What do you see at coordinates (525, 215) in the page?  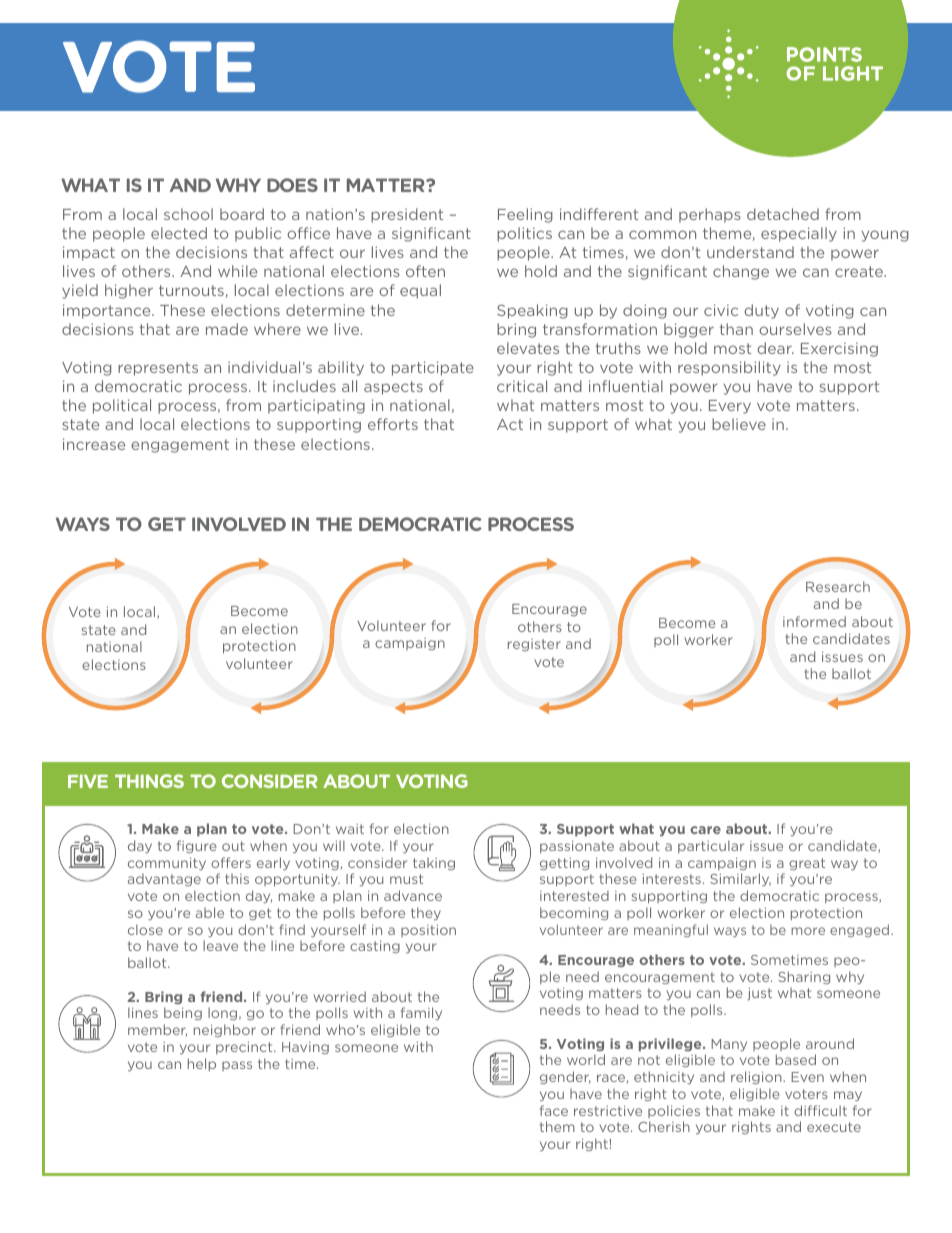 I see `Feeling` at bounding box center [525, 215].
